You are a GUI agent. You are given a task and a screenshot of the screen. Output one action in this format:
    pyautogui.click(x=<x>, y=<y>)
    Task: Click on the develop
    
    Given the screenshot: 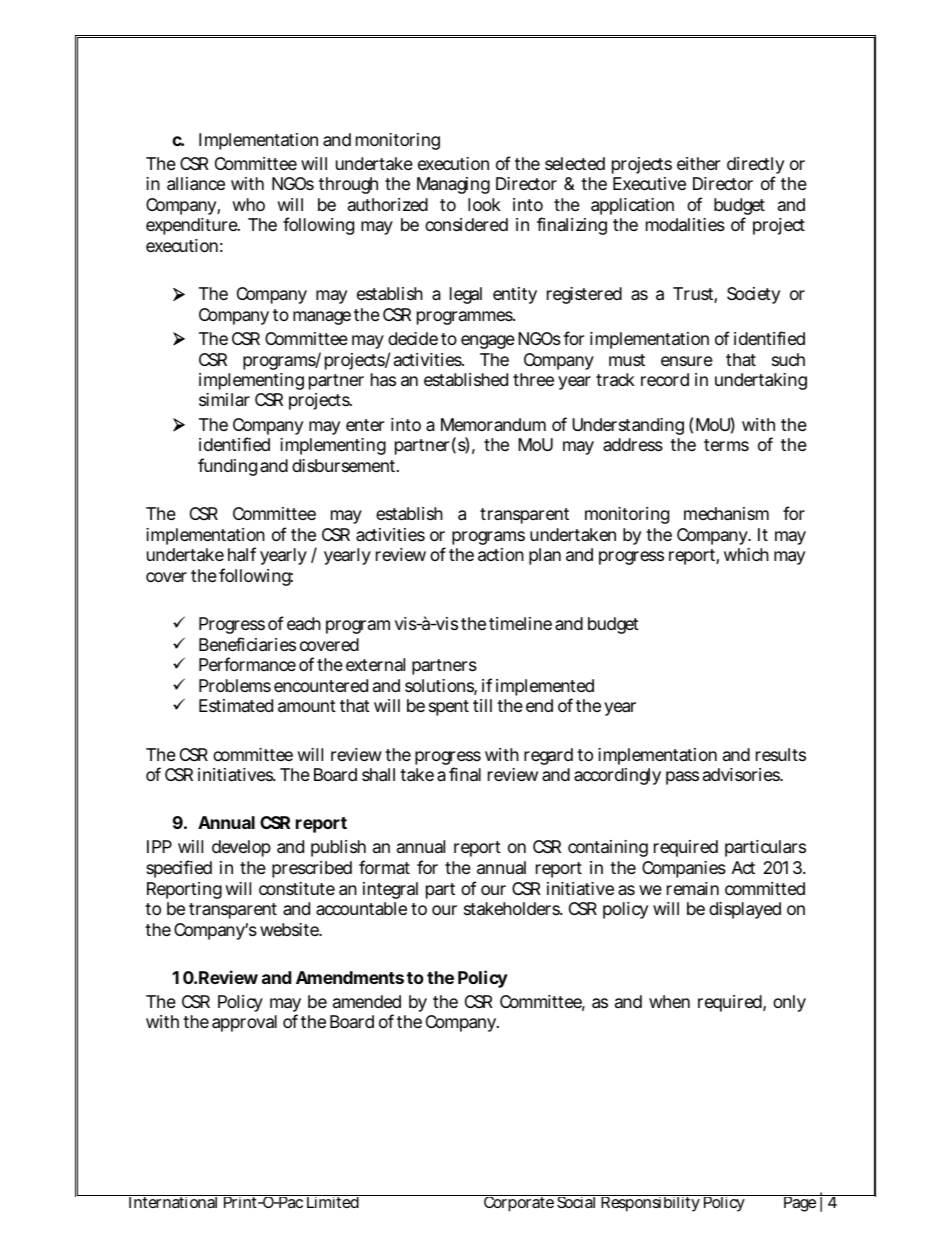 What is the action you would take?
    pyautogui.click(x=241, y=848)
